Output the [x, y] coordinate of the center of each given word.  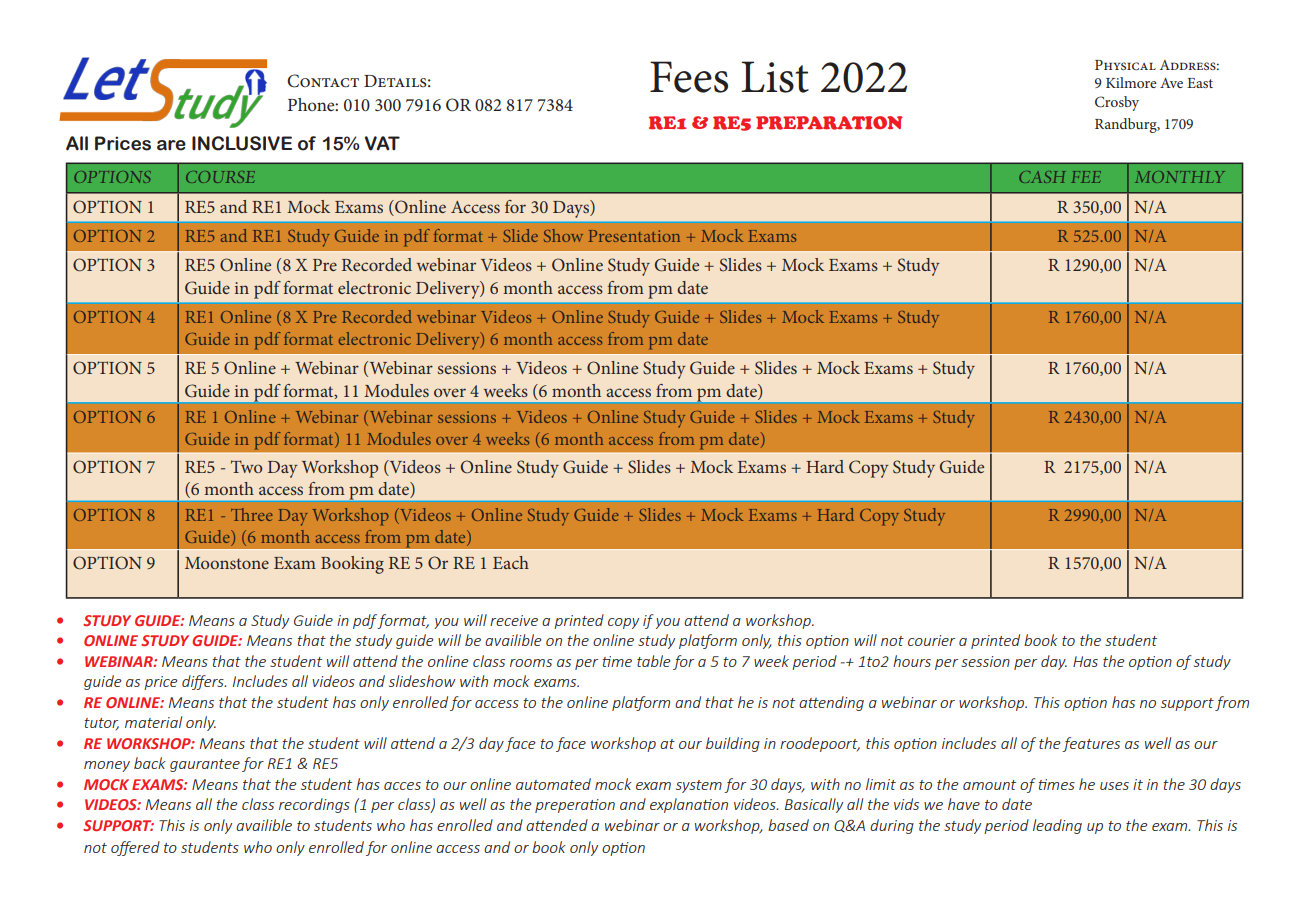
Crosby [1117, 103]
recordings [314, 805]
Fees [689, 77]
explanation [689, 805]
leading [1057, 826]
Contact [323, 81]
